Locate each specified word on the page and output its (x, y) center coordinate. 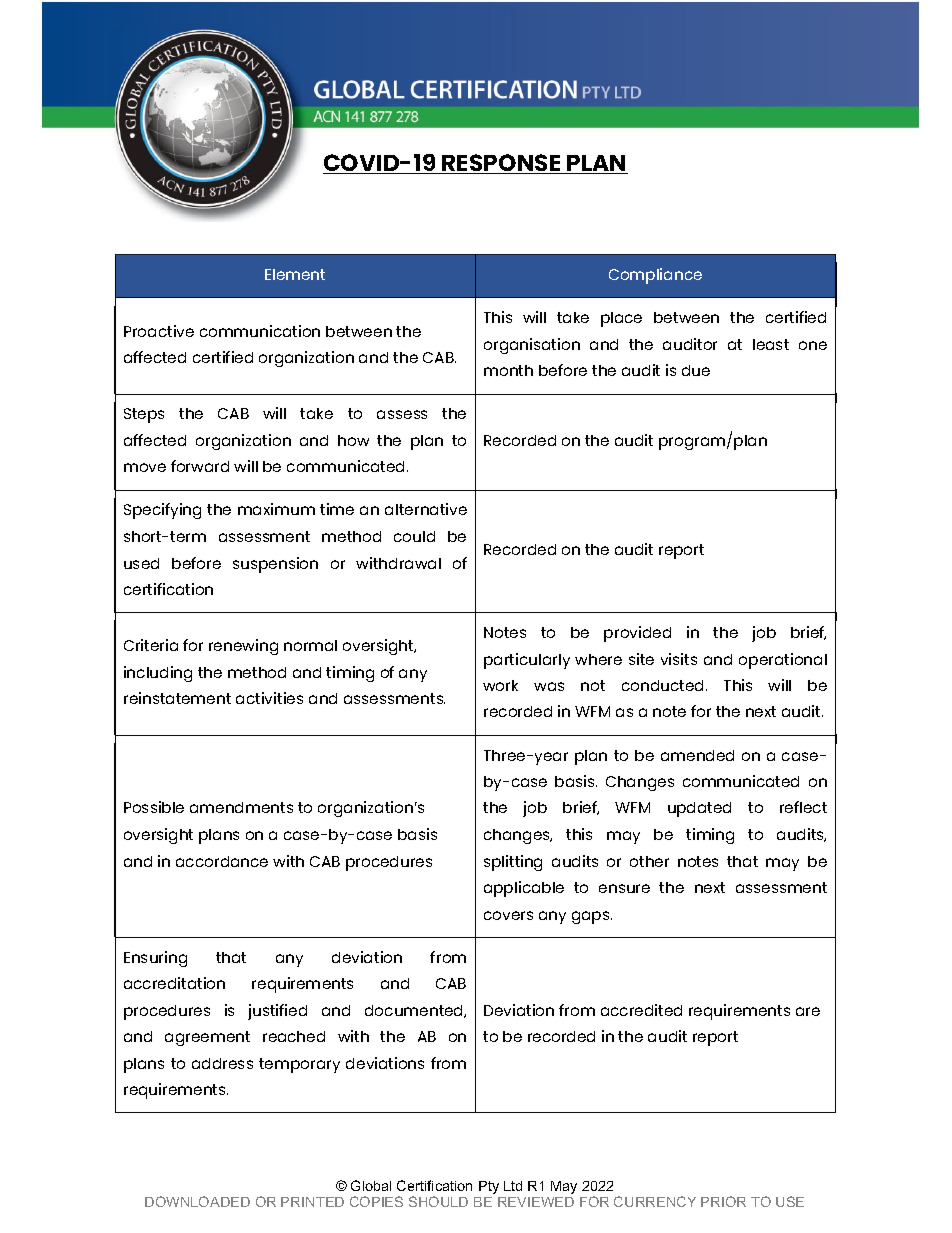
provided (637, 634)
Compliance (655, 276)
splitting (513, 863)
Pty (489, 1187)
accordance (222, 861)
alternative (426, 509)
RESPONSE (502, 164)
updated (699, 809)
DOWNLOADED (197, 1201)
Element (295, 274)
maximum (276, 509)
